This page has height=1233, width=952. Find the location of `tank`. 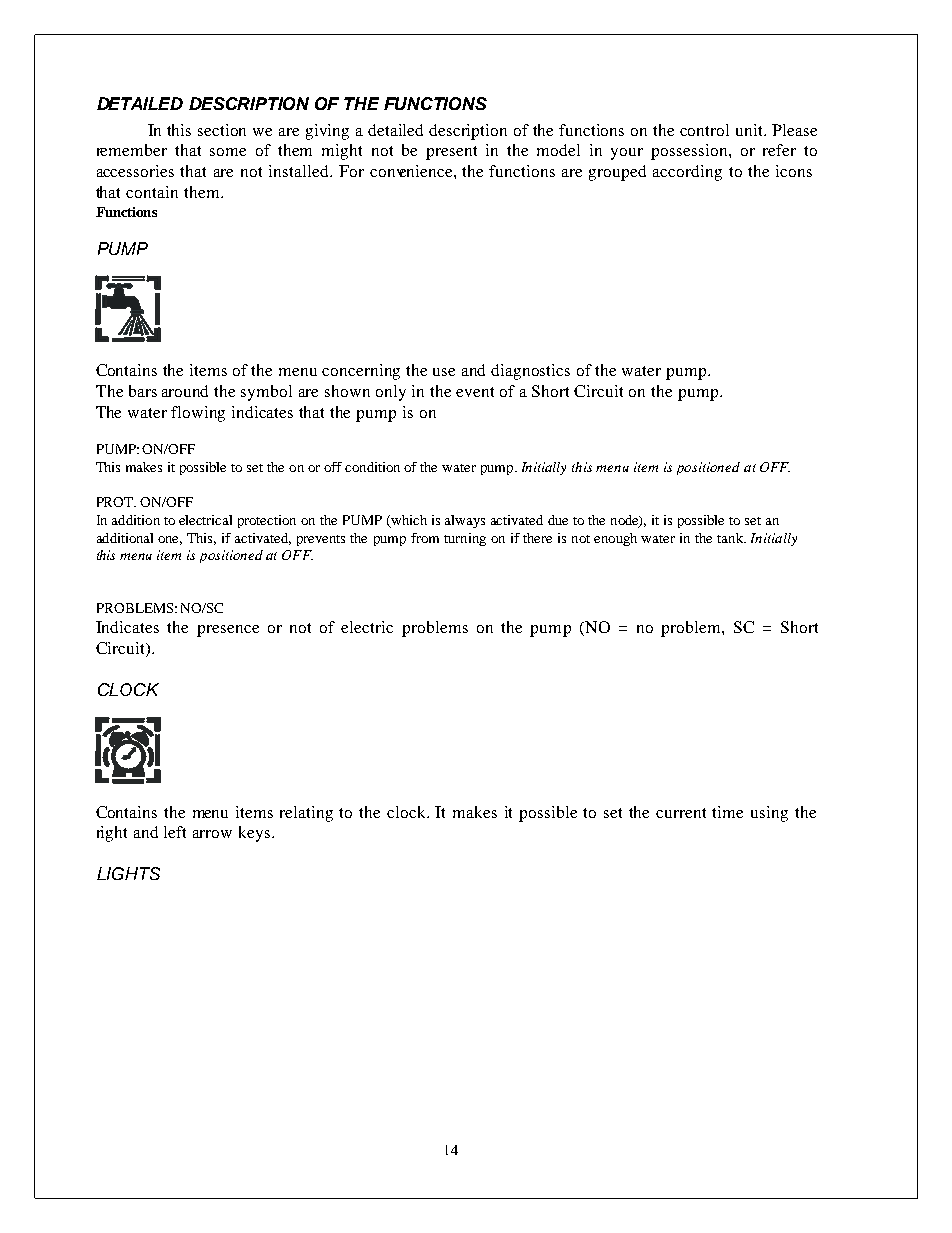

tank is located at coordinates (731, 538).
